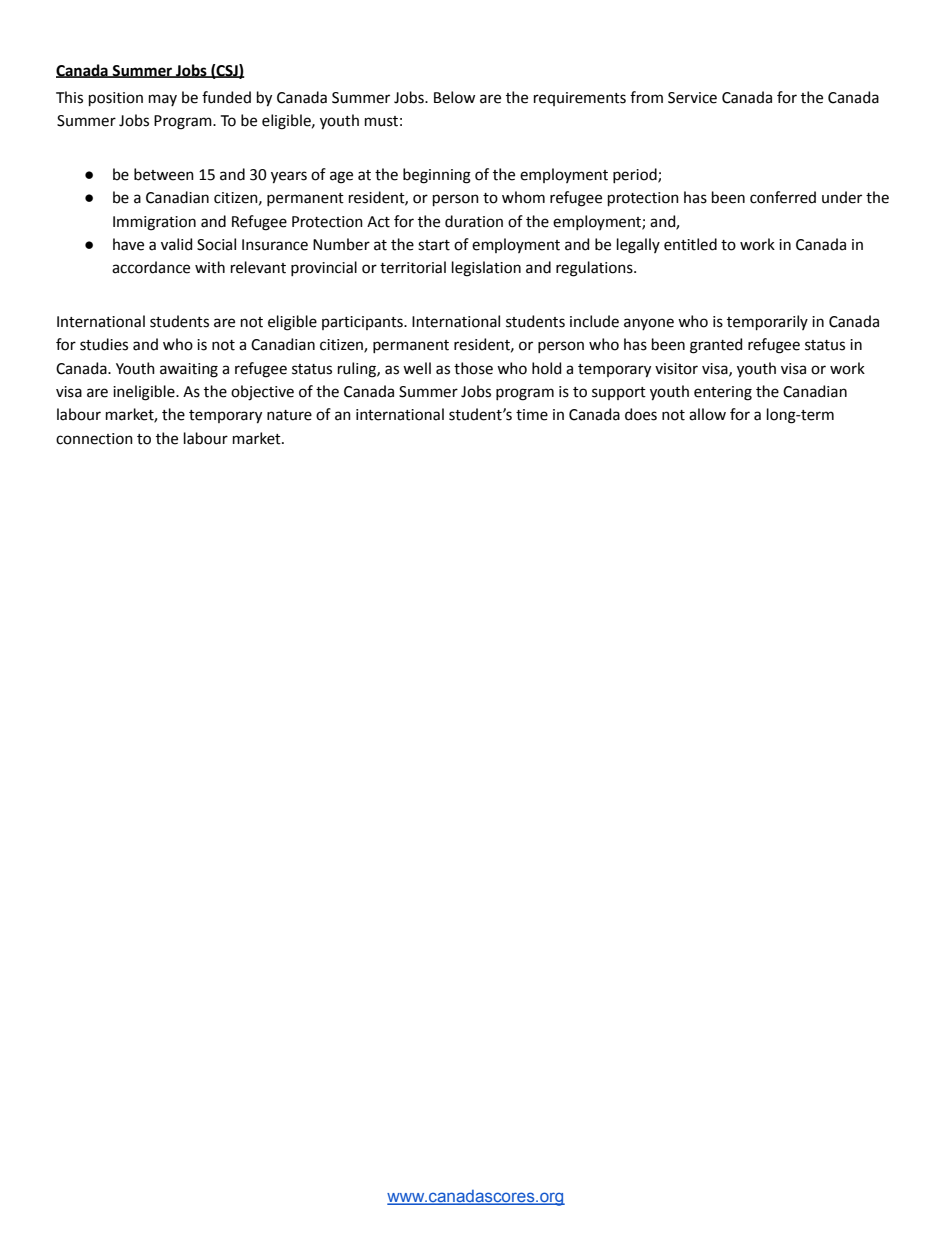 The height and width of the document is (1233, 952). What do you see at coordinates (454, 97) in the document?
I see `Below` at bounding box center [454, 97].
